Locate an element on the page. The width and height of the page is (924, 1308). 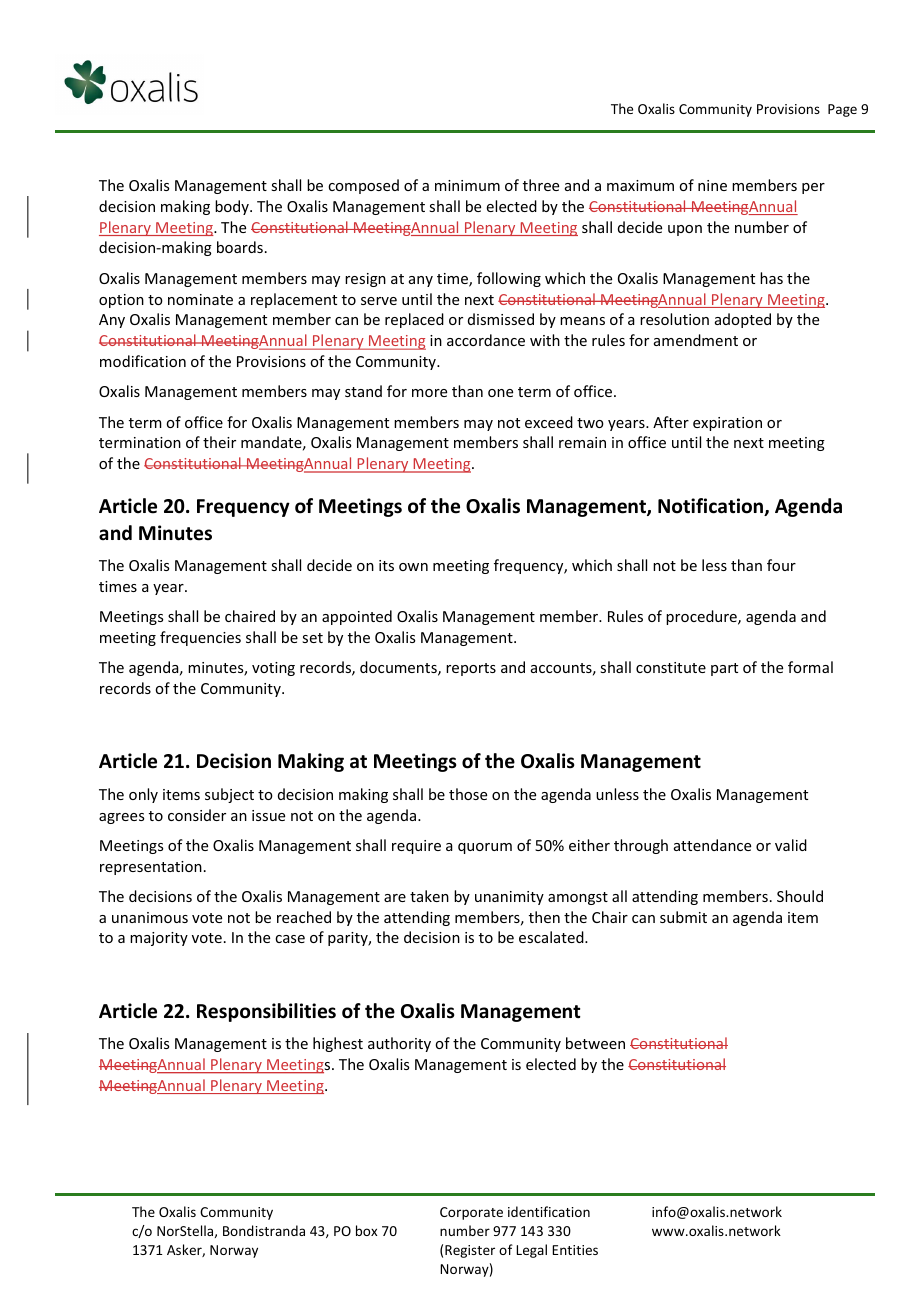
nine is located at coordinates (712, 185).
